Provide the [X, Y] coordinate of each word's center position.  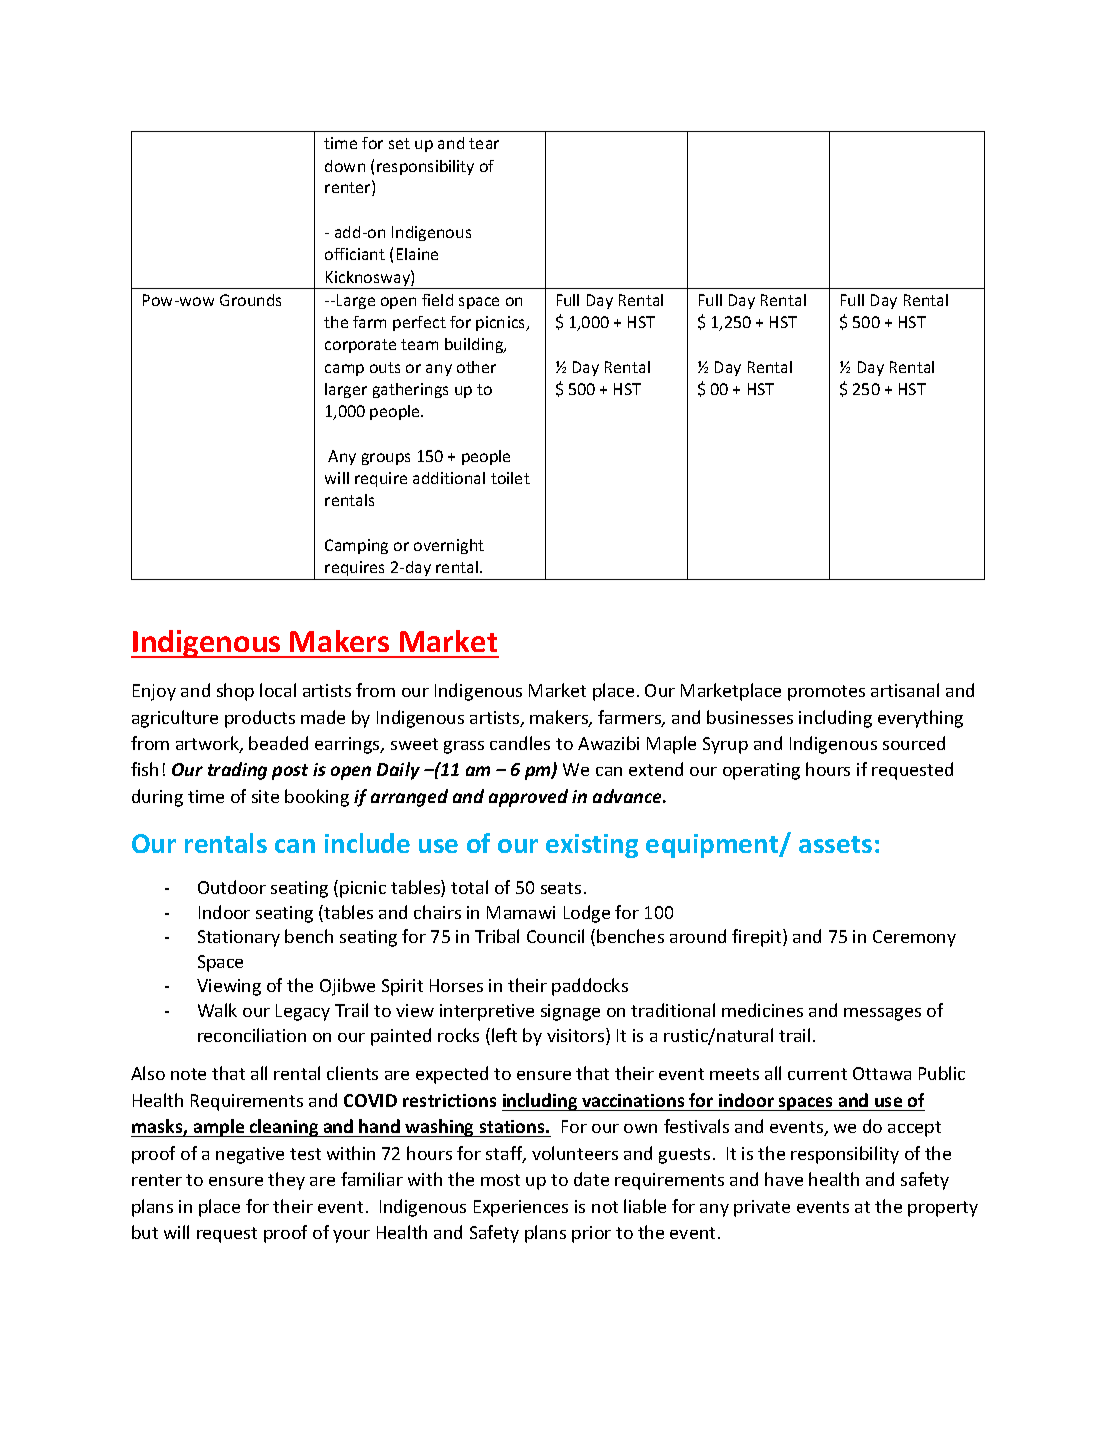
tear [484, 143]
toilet [510, 478]
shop [235, 692]
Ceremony [914, 938]
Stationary [239, 938]
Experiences [521, 1208]
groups [386, 459]
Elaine [417, 254]
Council [555, 936]
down [345, 166]
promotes [826, 693]
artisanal [905, 690]
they [286, 1181]
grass [464, 747]
